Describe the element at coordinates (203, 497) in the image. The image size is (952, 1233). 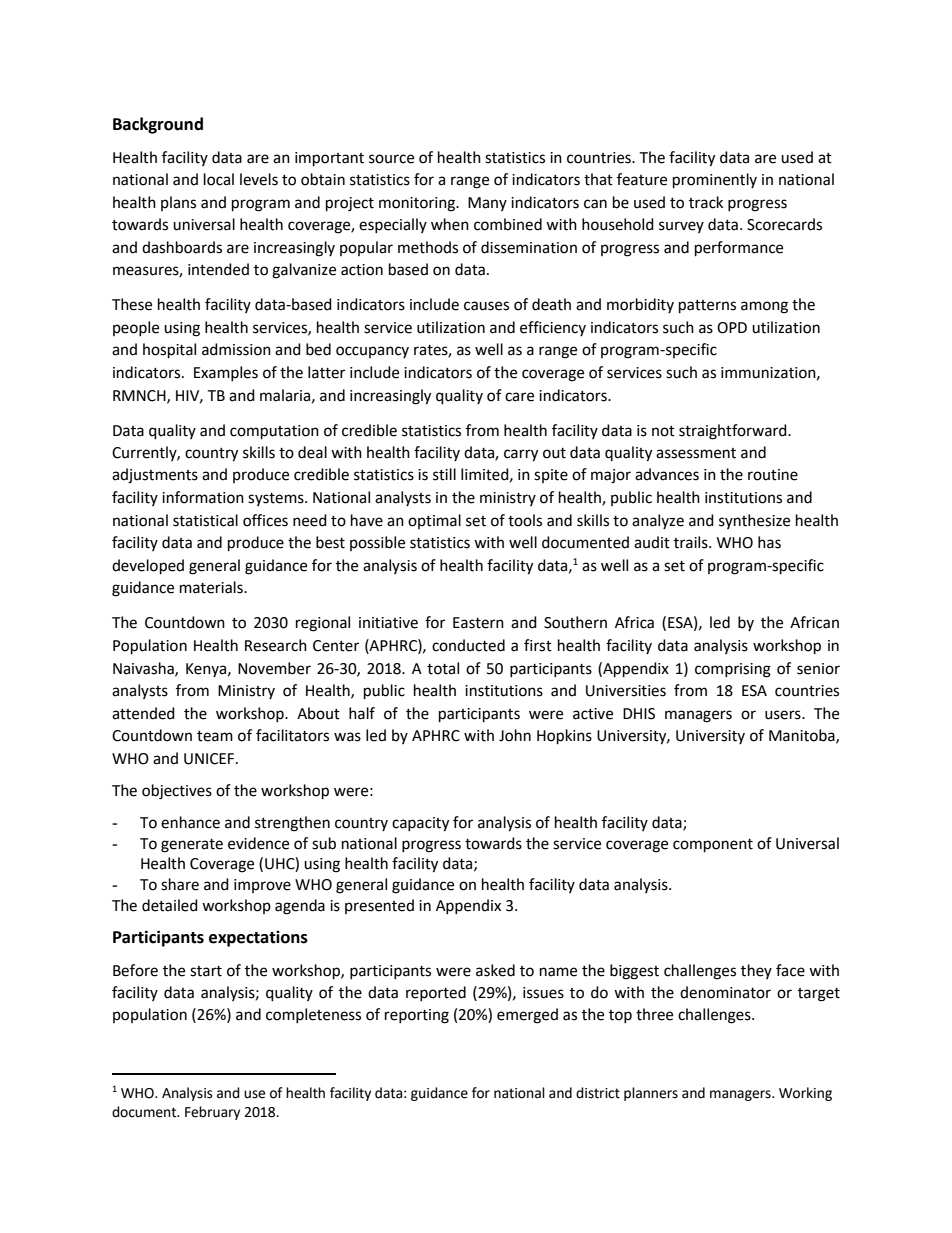
I see `information` at that location.
